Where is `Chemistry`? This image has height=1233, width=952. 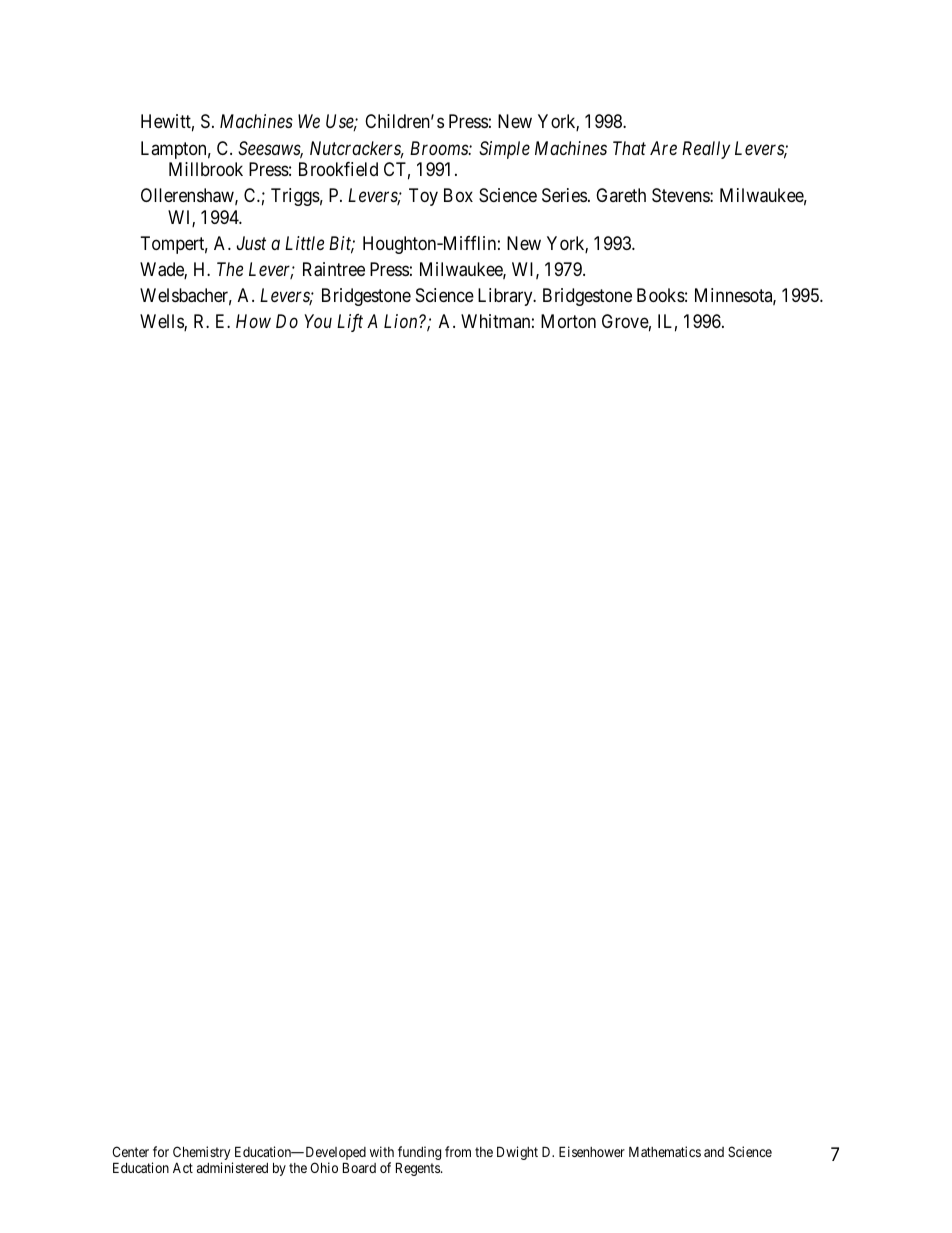
Chemistry is located at coordinates (203, 1154).
